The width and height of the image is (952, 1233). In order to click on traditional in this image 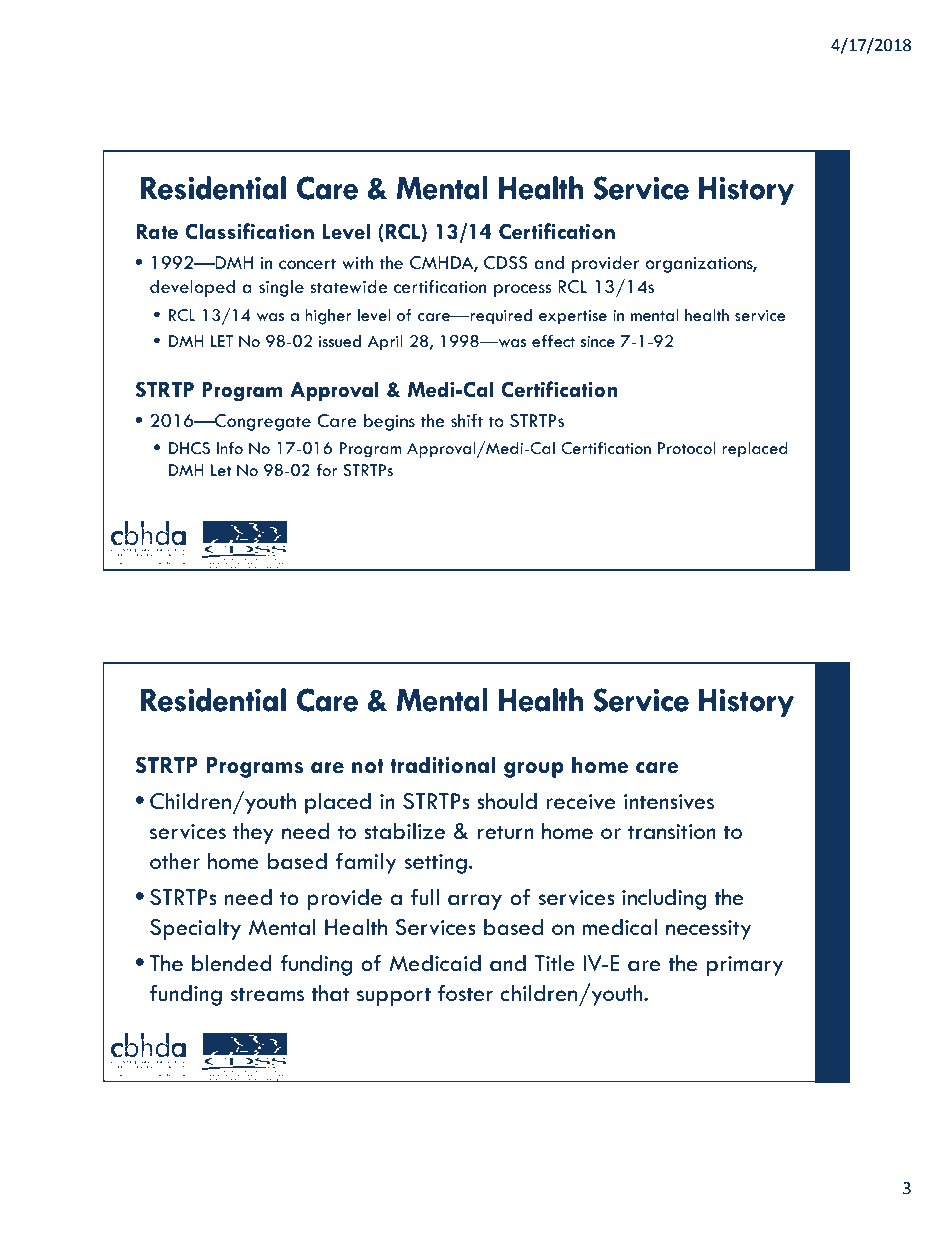, I will do `click(442, 765)`.
